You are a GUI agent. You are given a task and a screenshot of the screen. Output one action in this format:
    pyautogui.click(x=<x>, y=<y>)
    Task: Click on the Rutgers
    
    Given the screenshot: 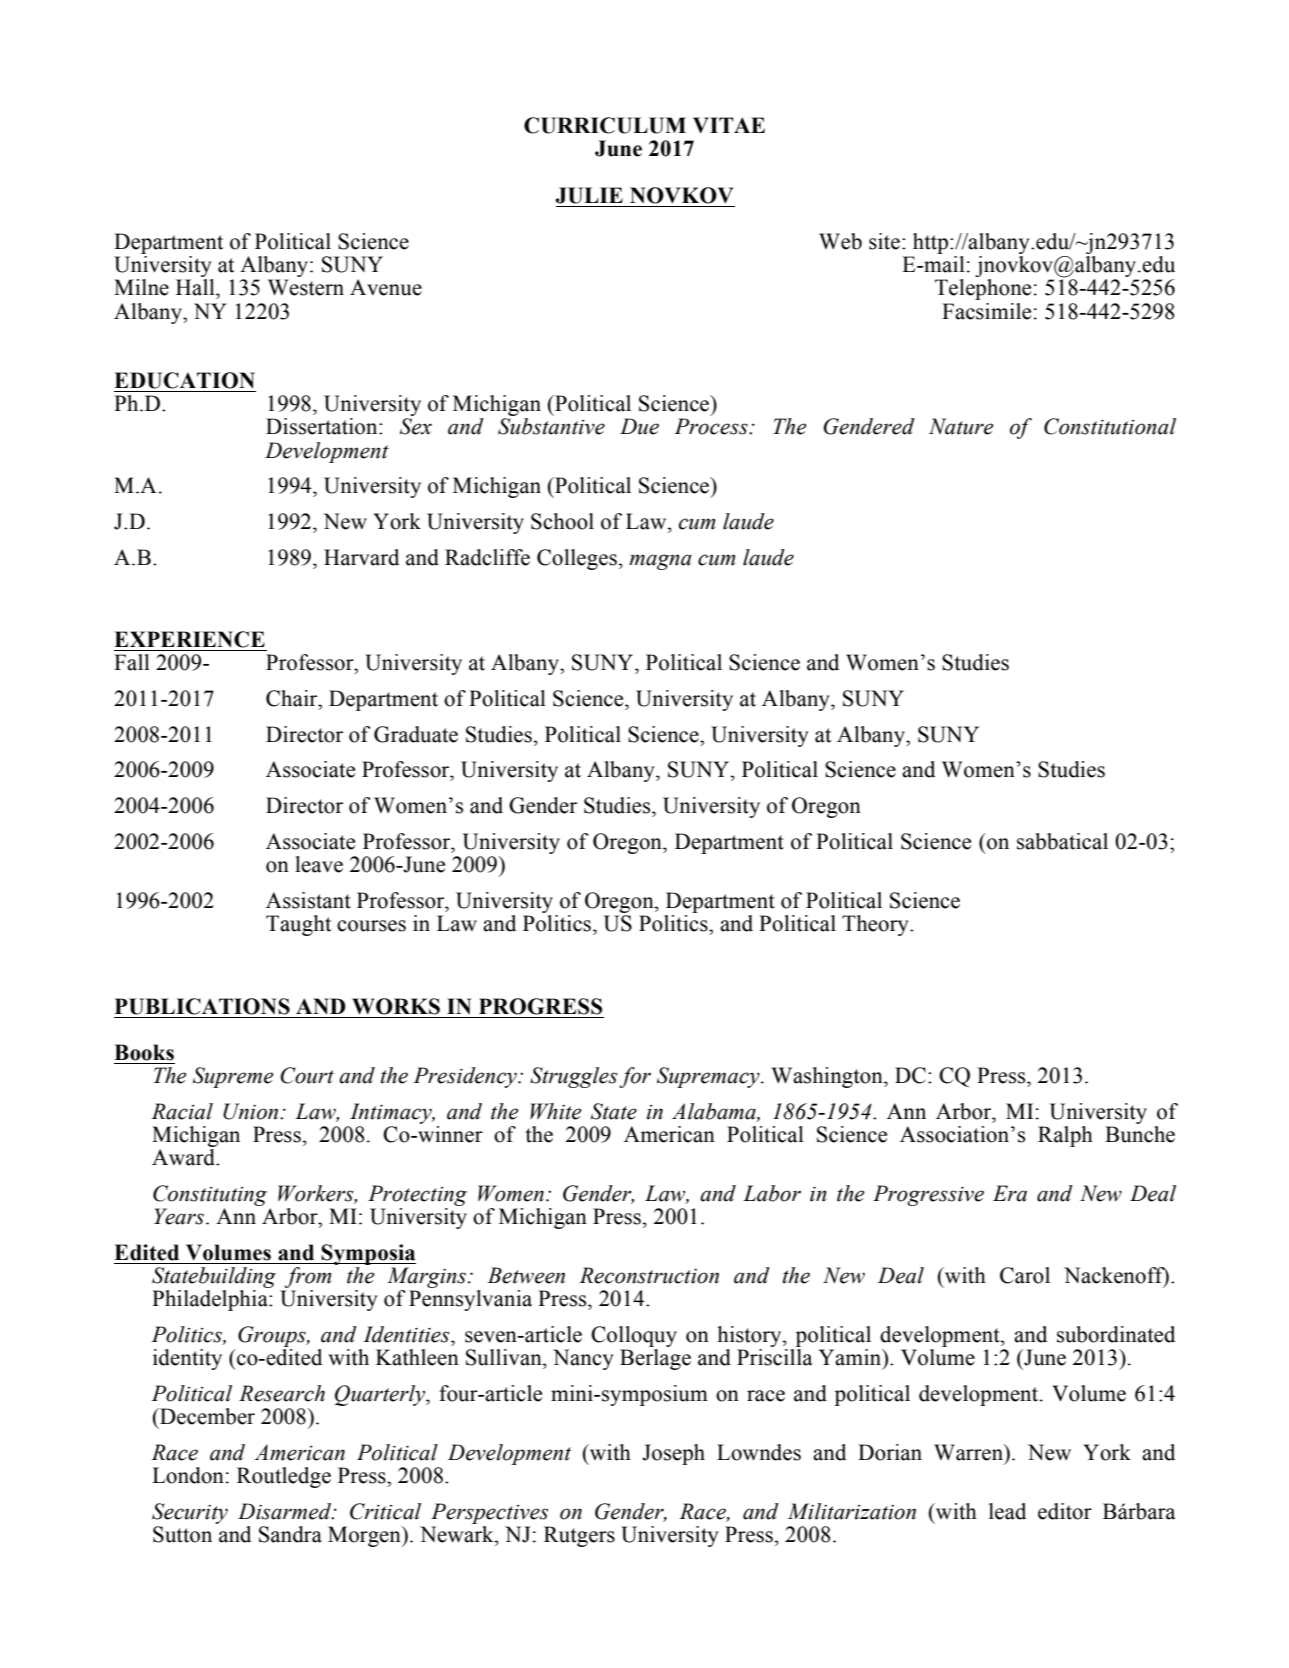 What is the action you would take?
    pyautogui.click(x=579, y=1536)
